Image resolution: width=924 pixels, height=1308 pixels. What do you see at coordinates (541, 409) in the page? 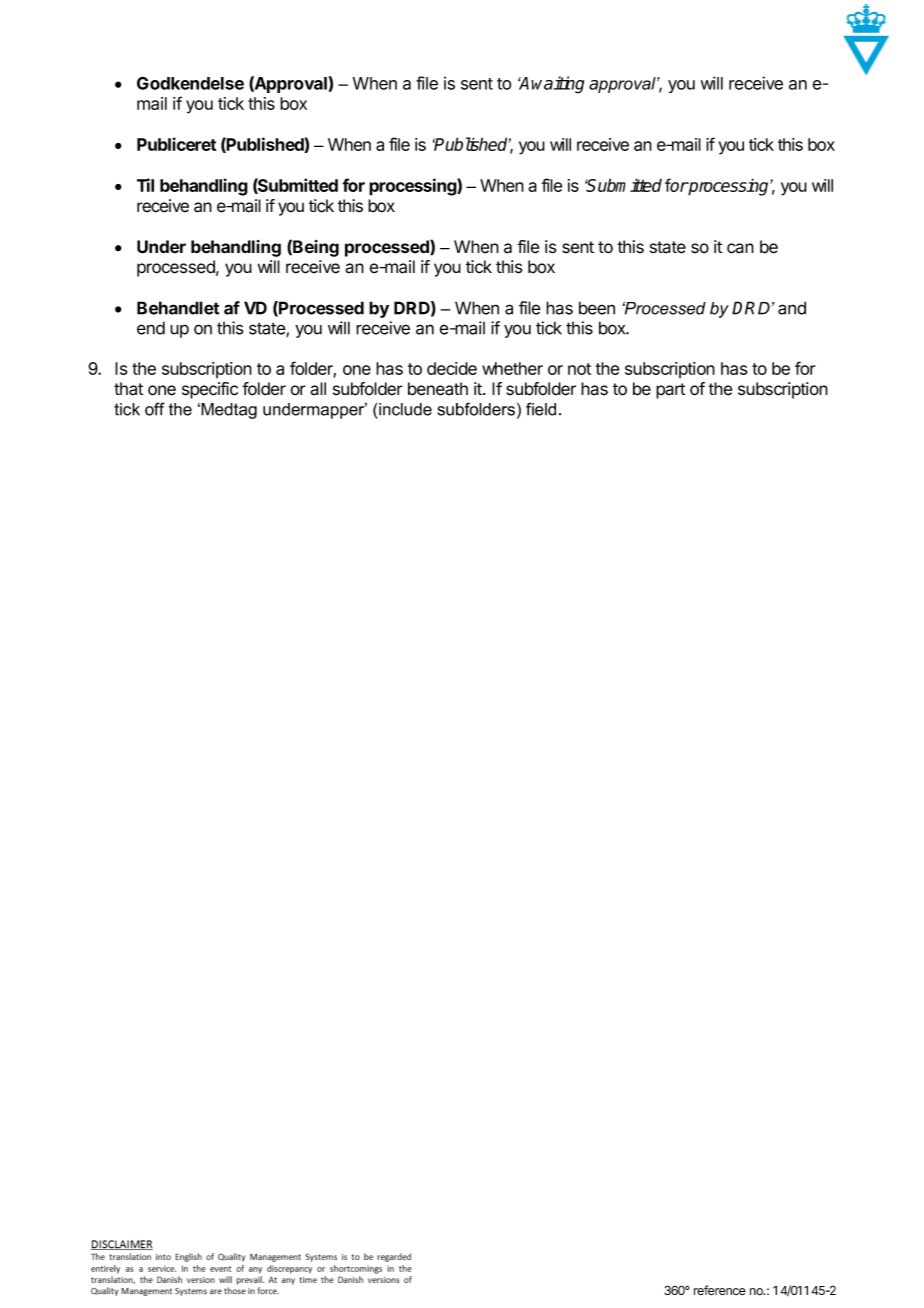
I see `field` at bounding box center [541, 409].
